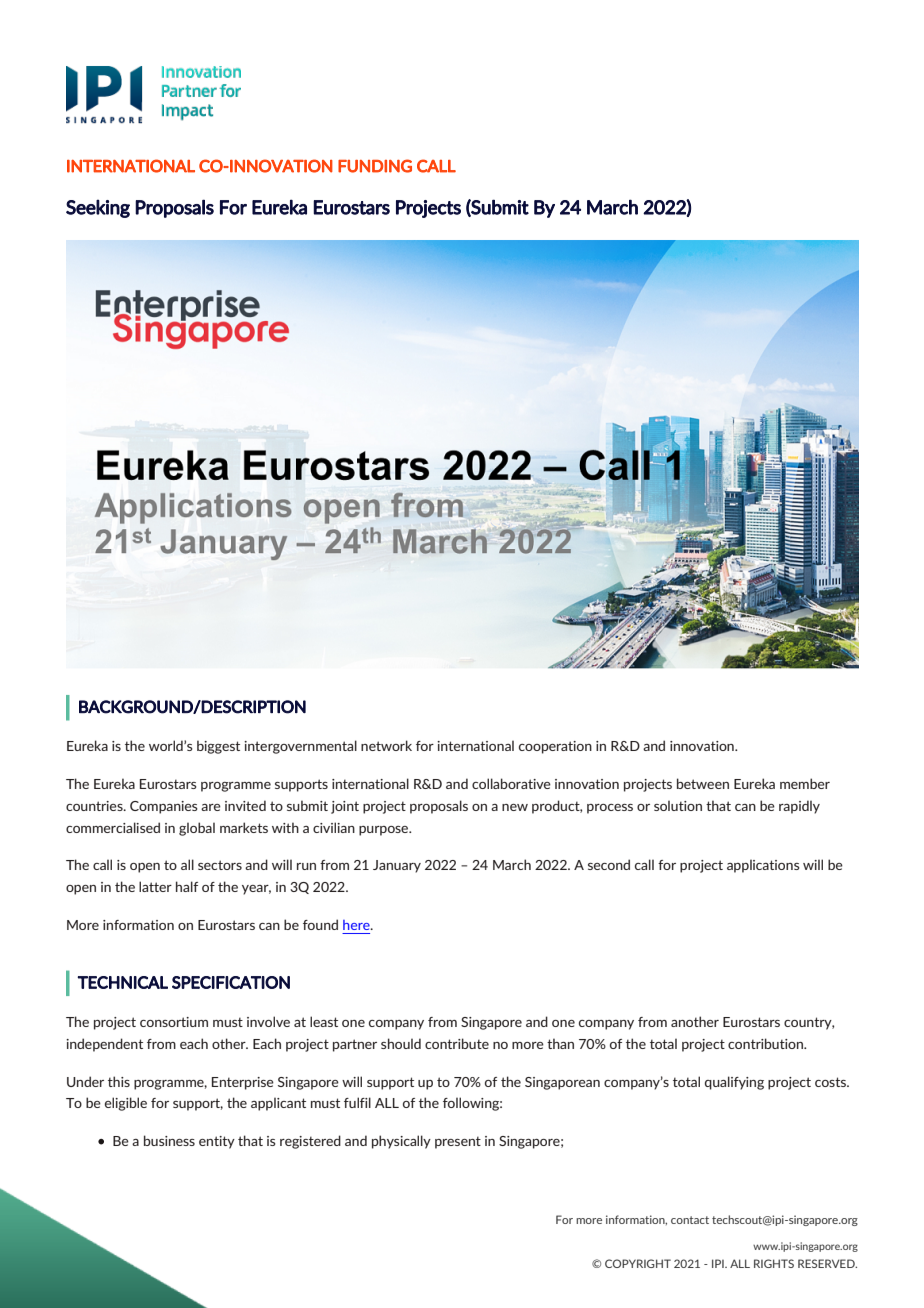  I want to click on intergovernmental, so click(300, 747).
